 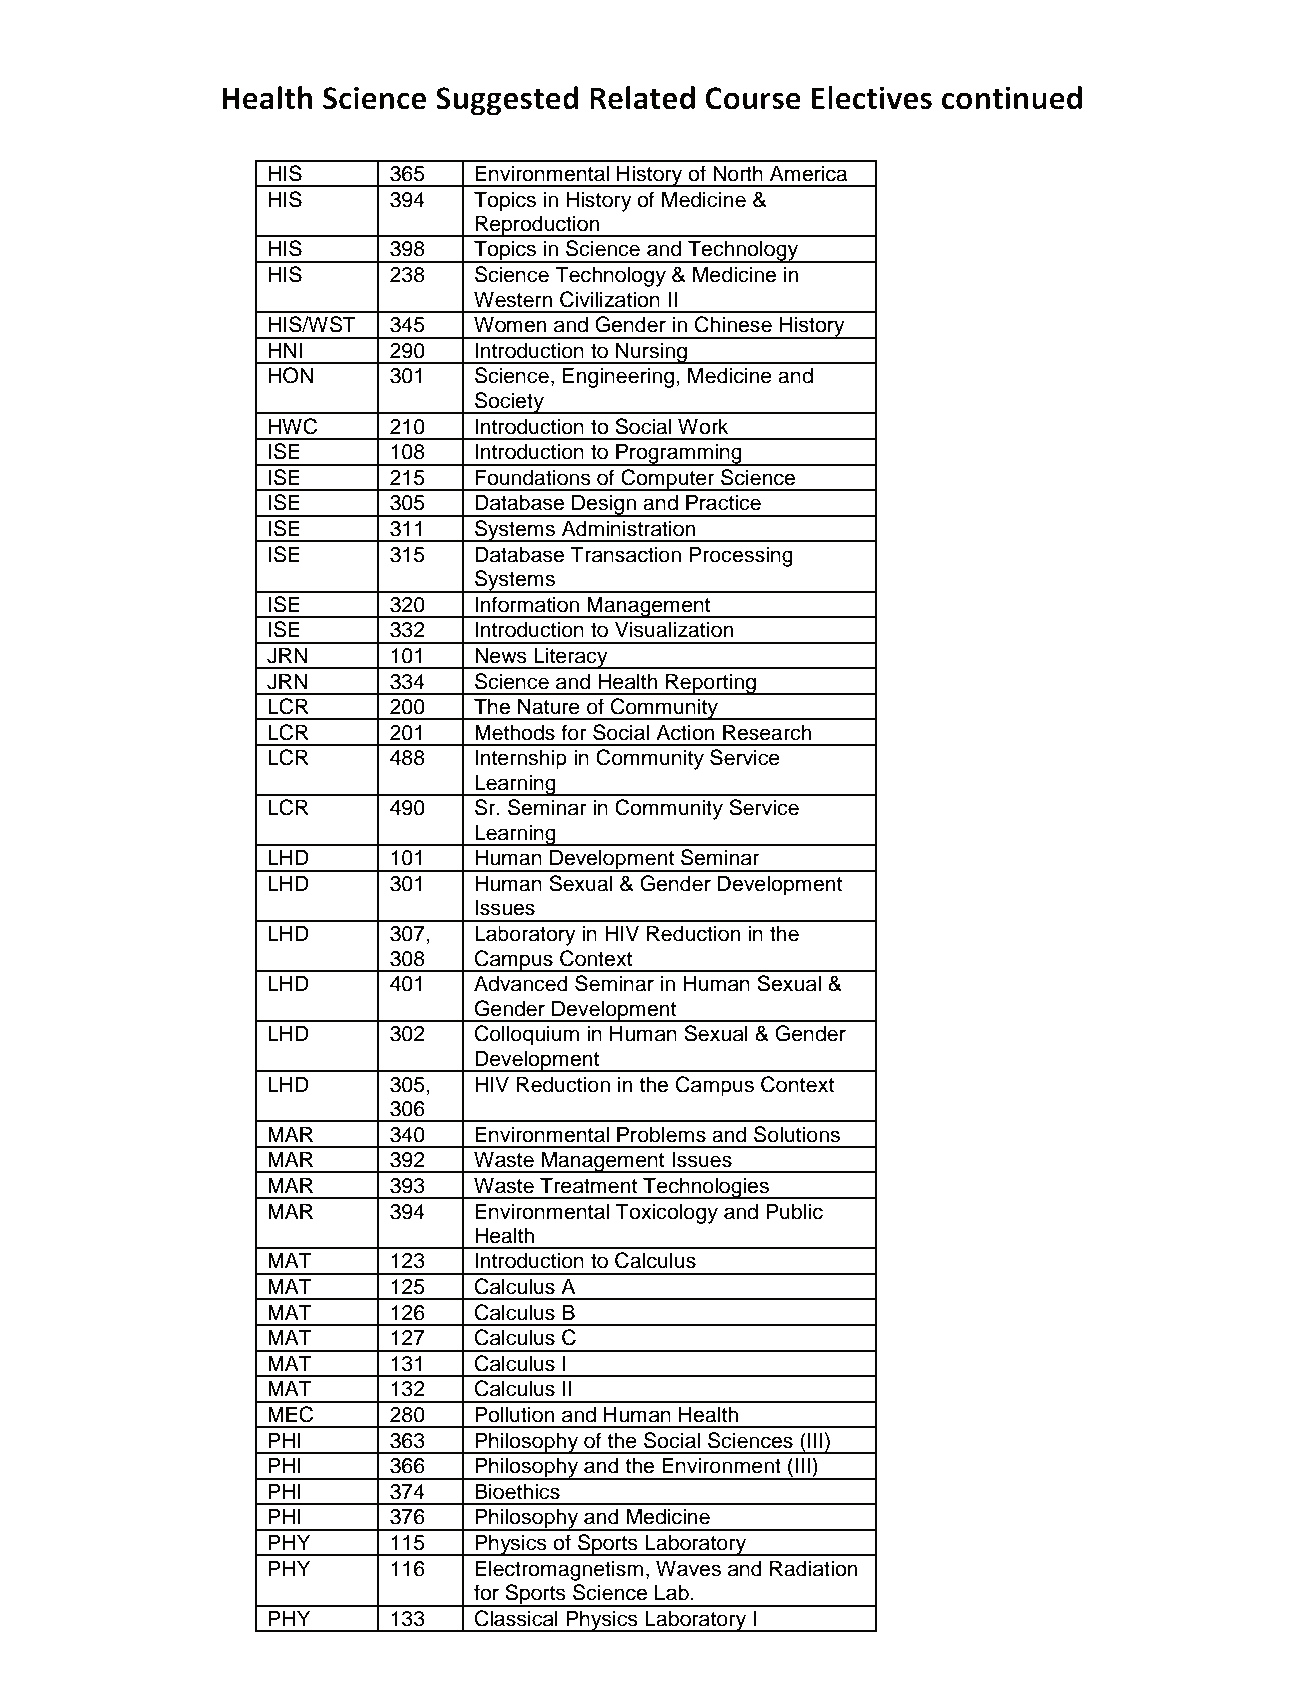 I want to click on Internship, so click(x=521, y=759).
